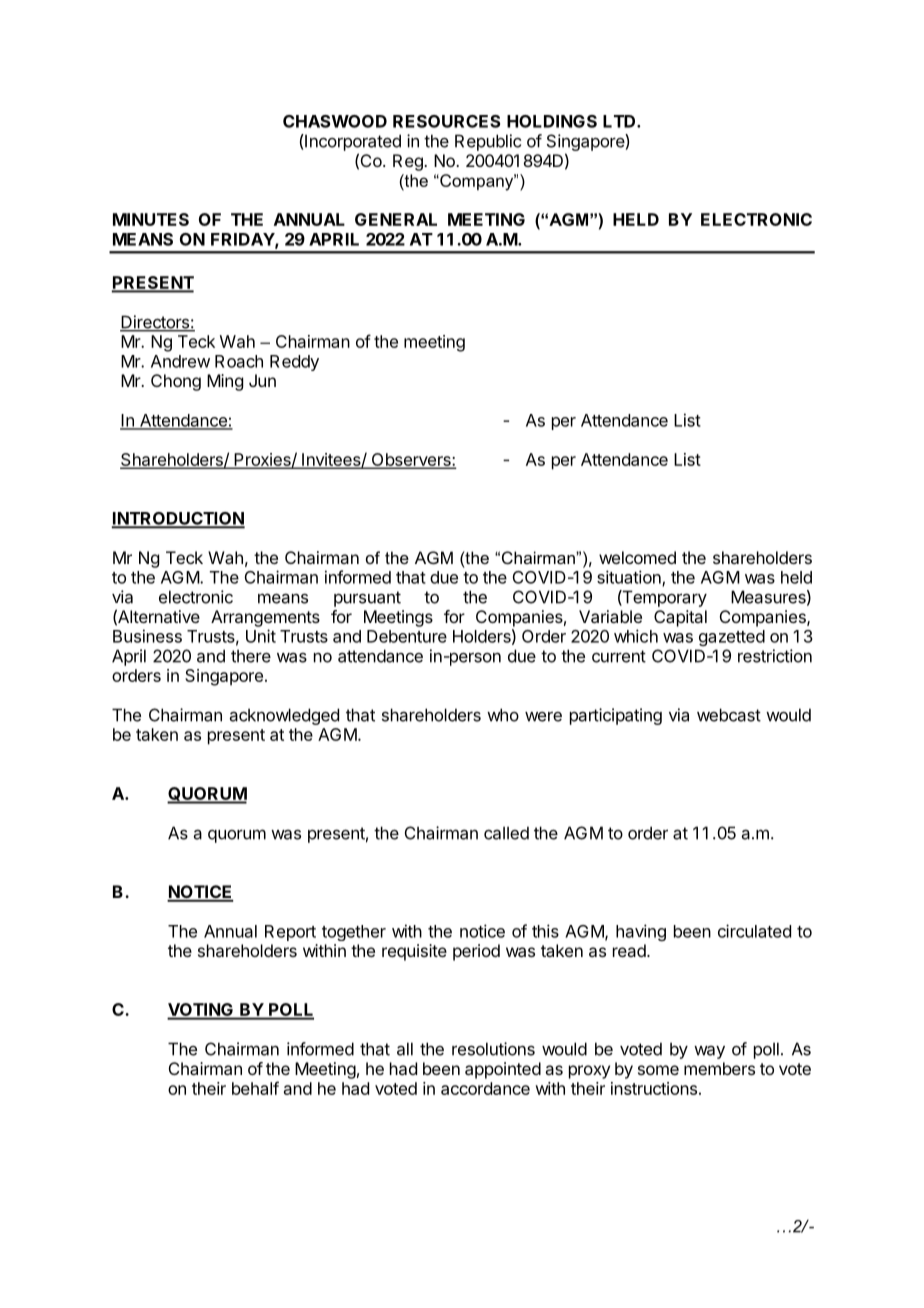 Image resolution: width=924 pixels, height=1308 pixels. I want to click on there, so click(251, 656).
